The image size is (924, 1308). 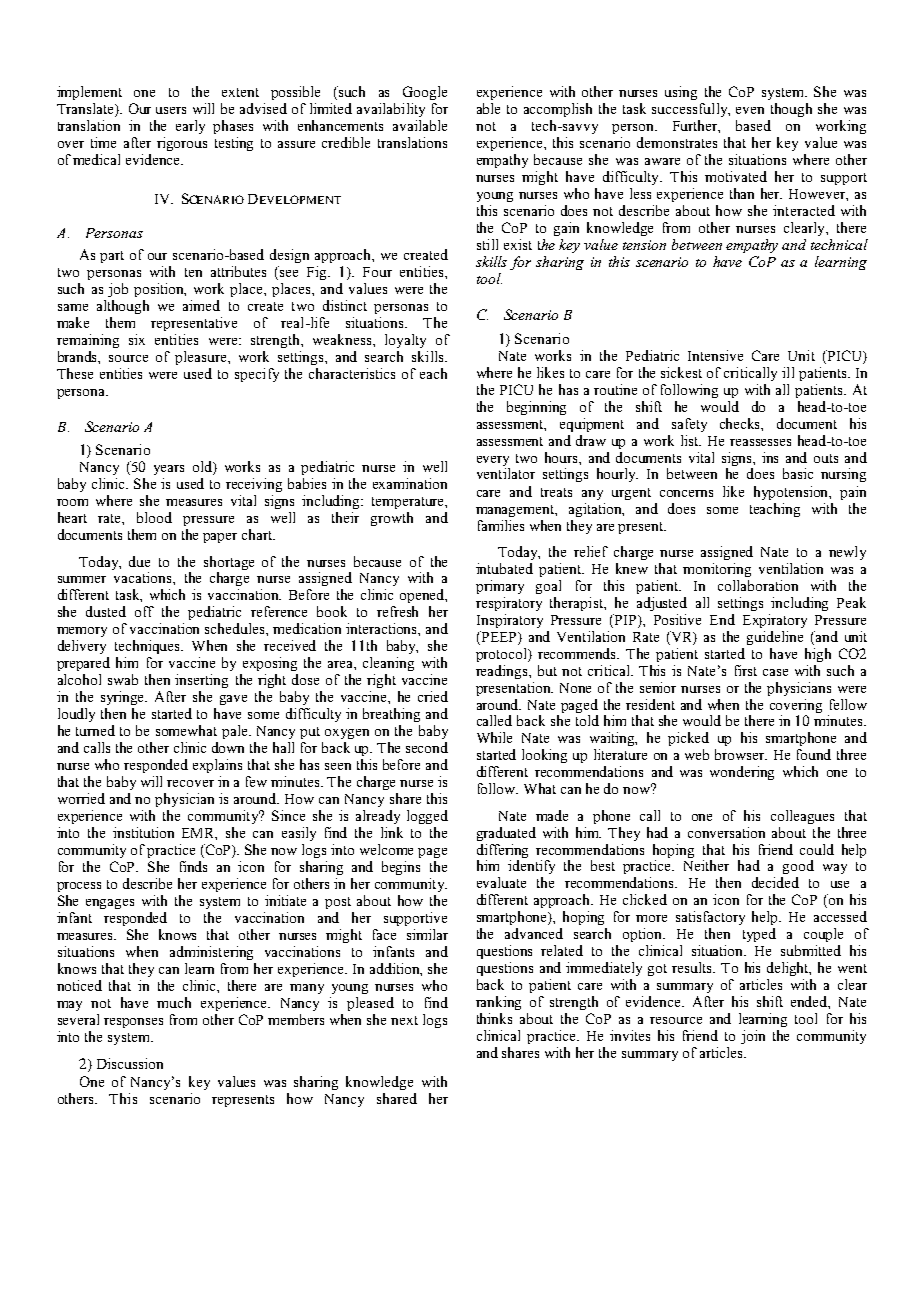 I want to click on loyalty, so click(x=405, y=341).
